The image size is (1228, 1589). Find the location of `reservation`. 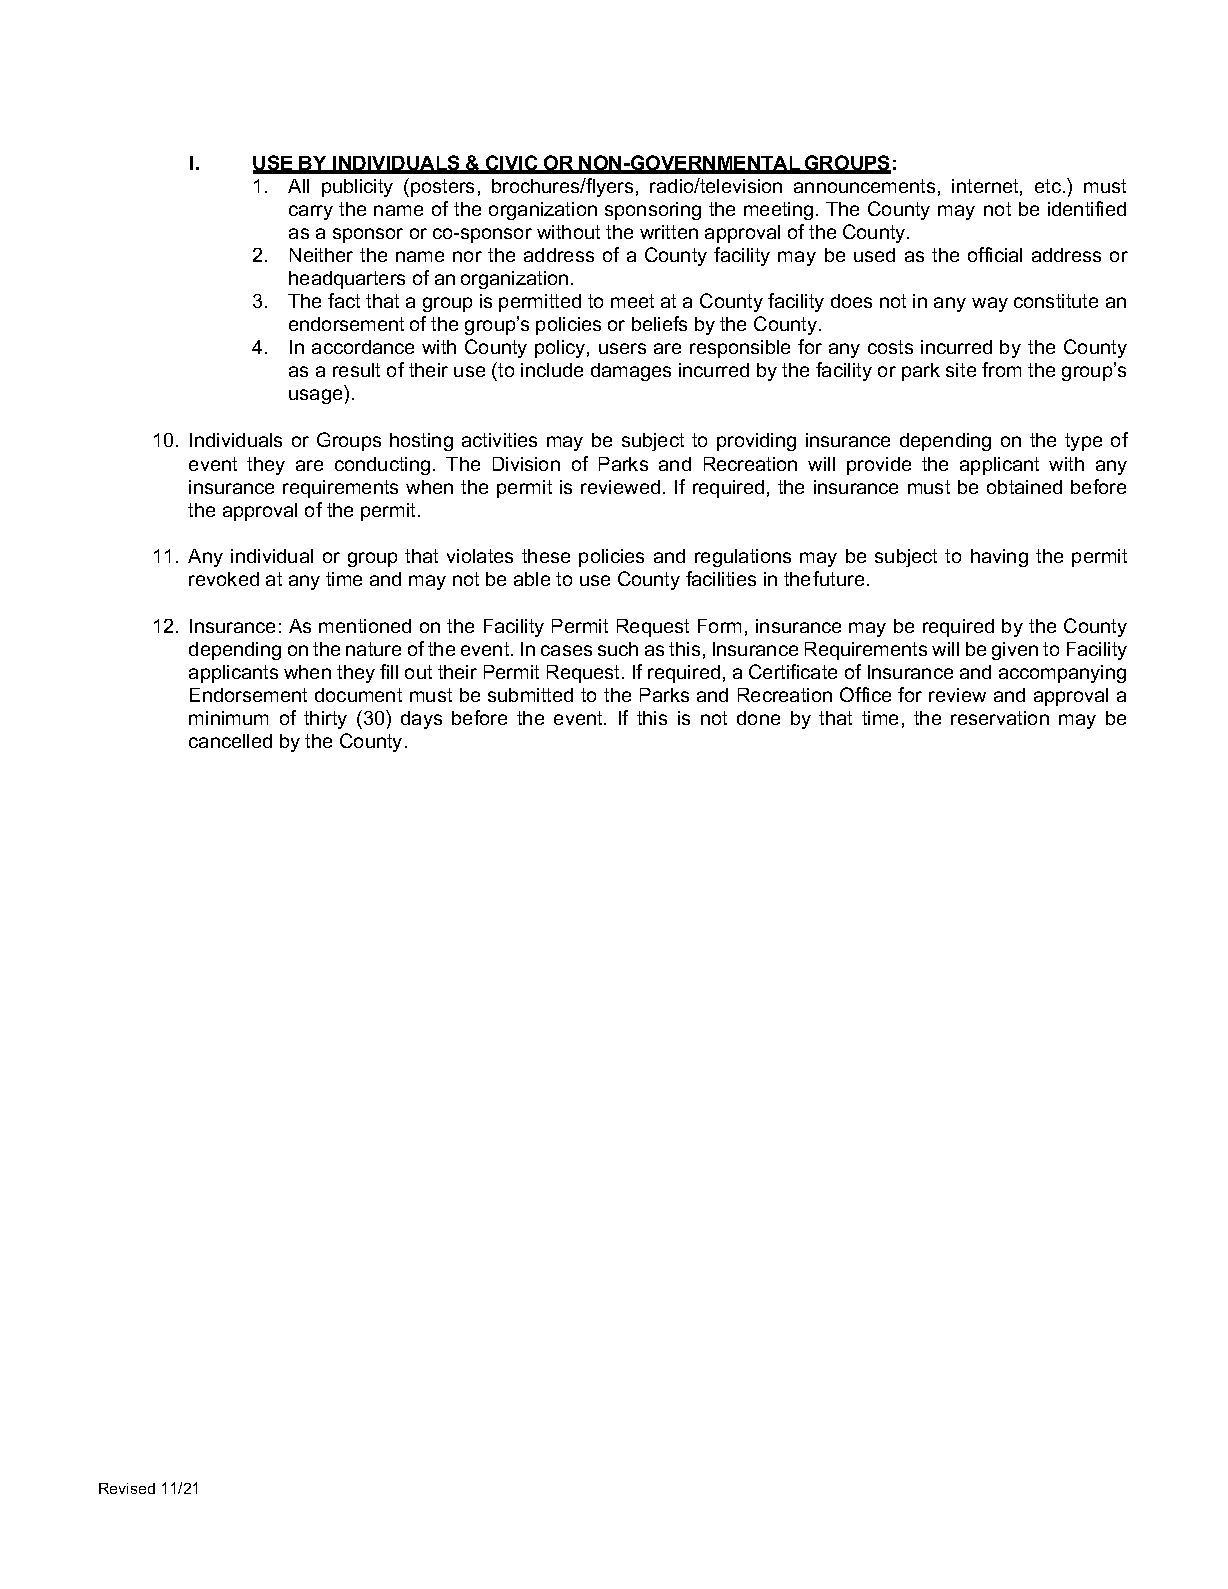

reservation is located at coordinates (1000, 718).
